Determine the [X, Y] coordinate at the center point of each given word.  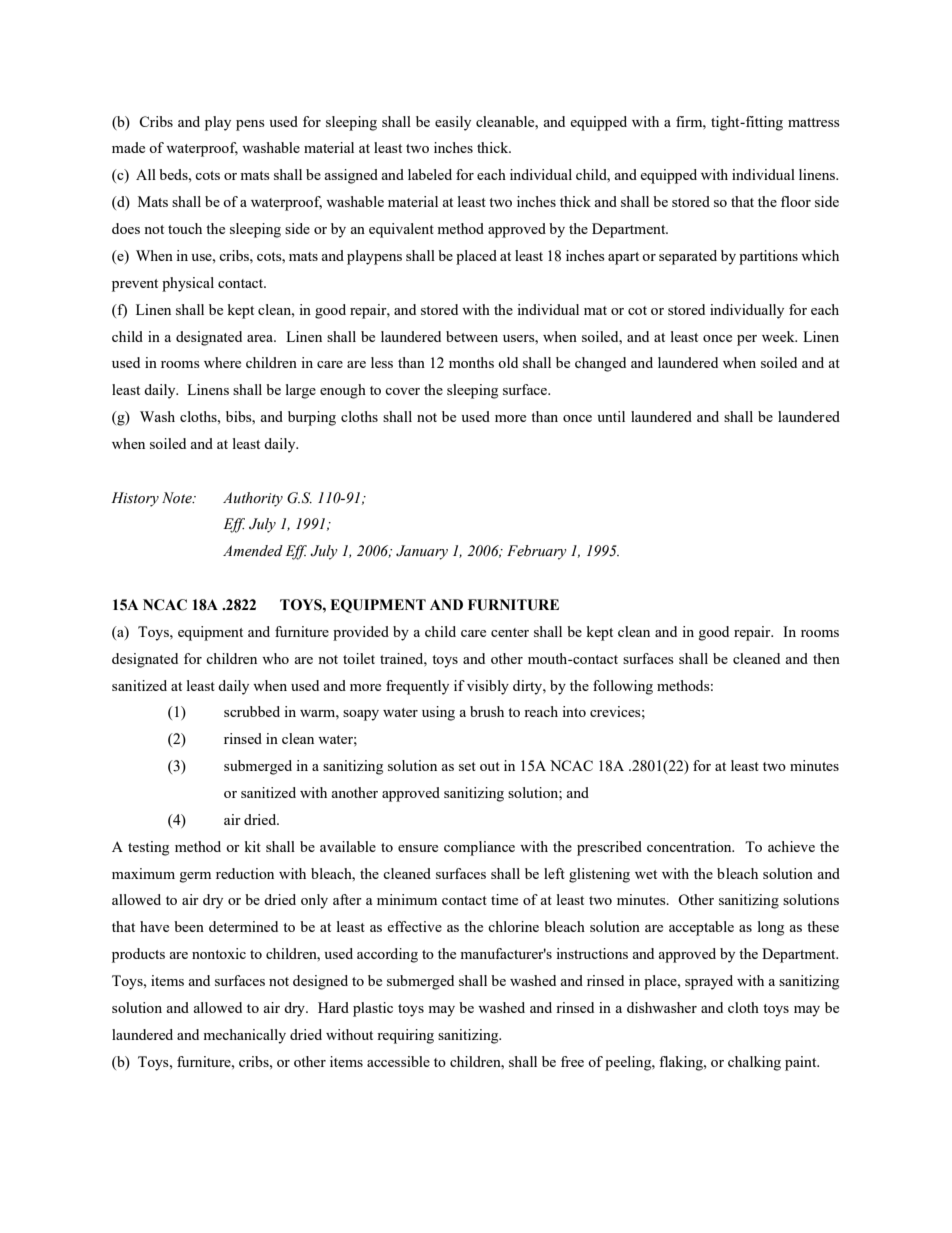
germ [195, 877]
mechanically [244, 1036]
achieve [791, 846]
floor [796, 201]
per [747, 340]
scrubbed [252, 711]
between [472, 336]
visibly [488, 687]
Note [178, 498]
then [826, 658]
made [128, 147]
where [222, 362]
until [611, 416]
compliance [479, 848]
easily [453, 123]
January [422, 552]
